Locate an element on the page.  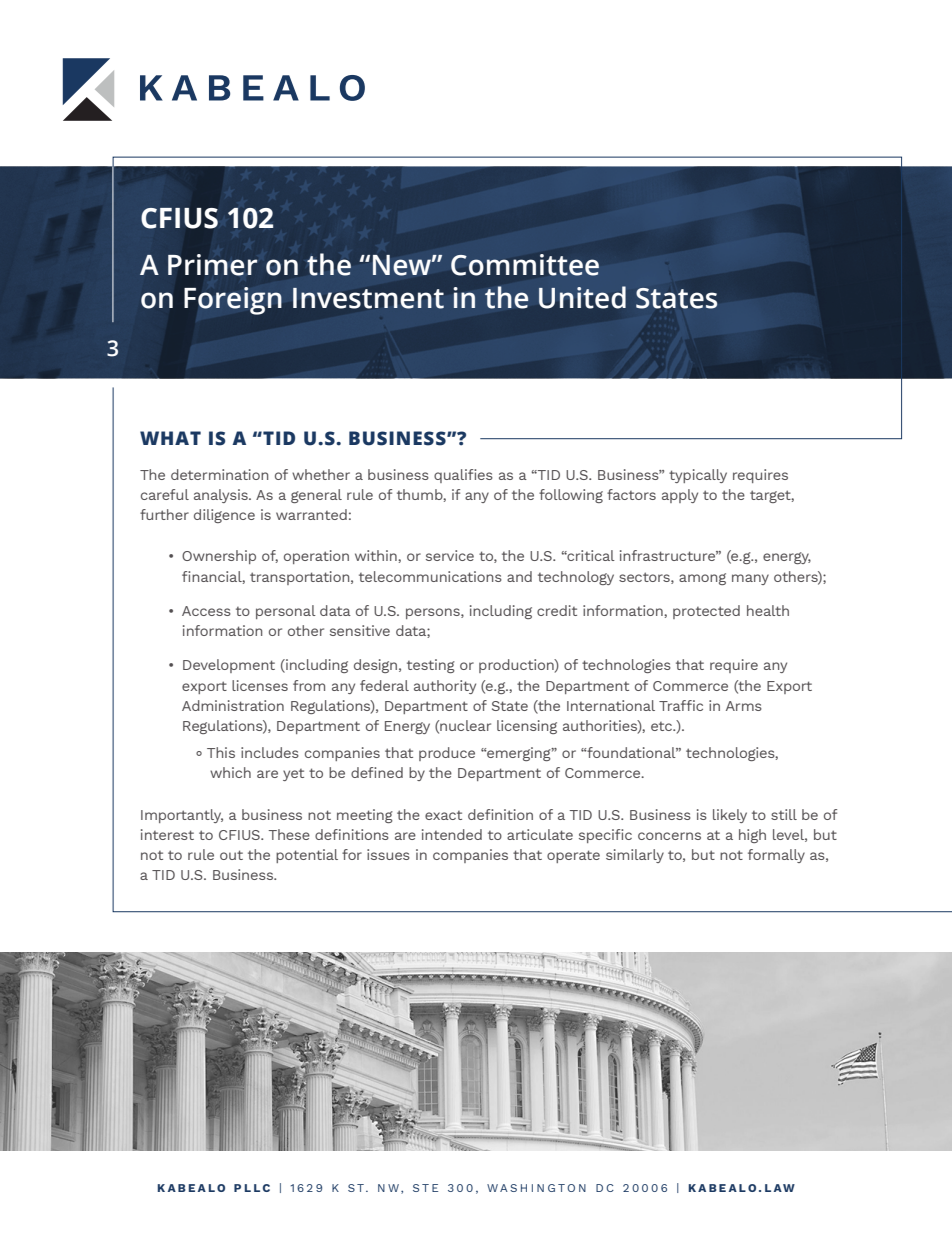
out is located at coordinates (231, 855).
